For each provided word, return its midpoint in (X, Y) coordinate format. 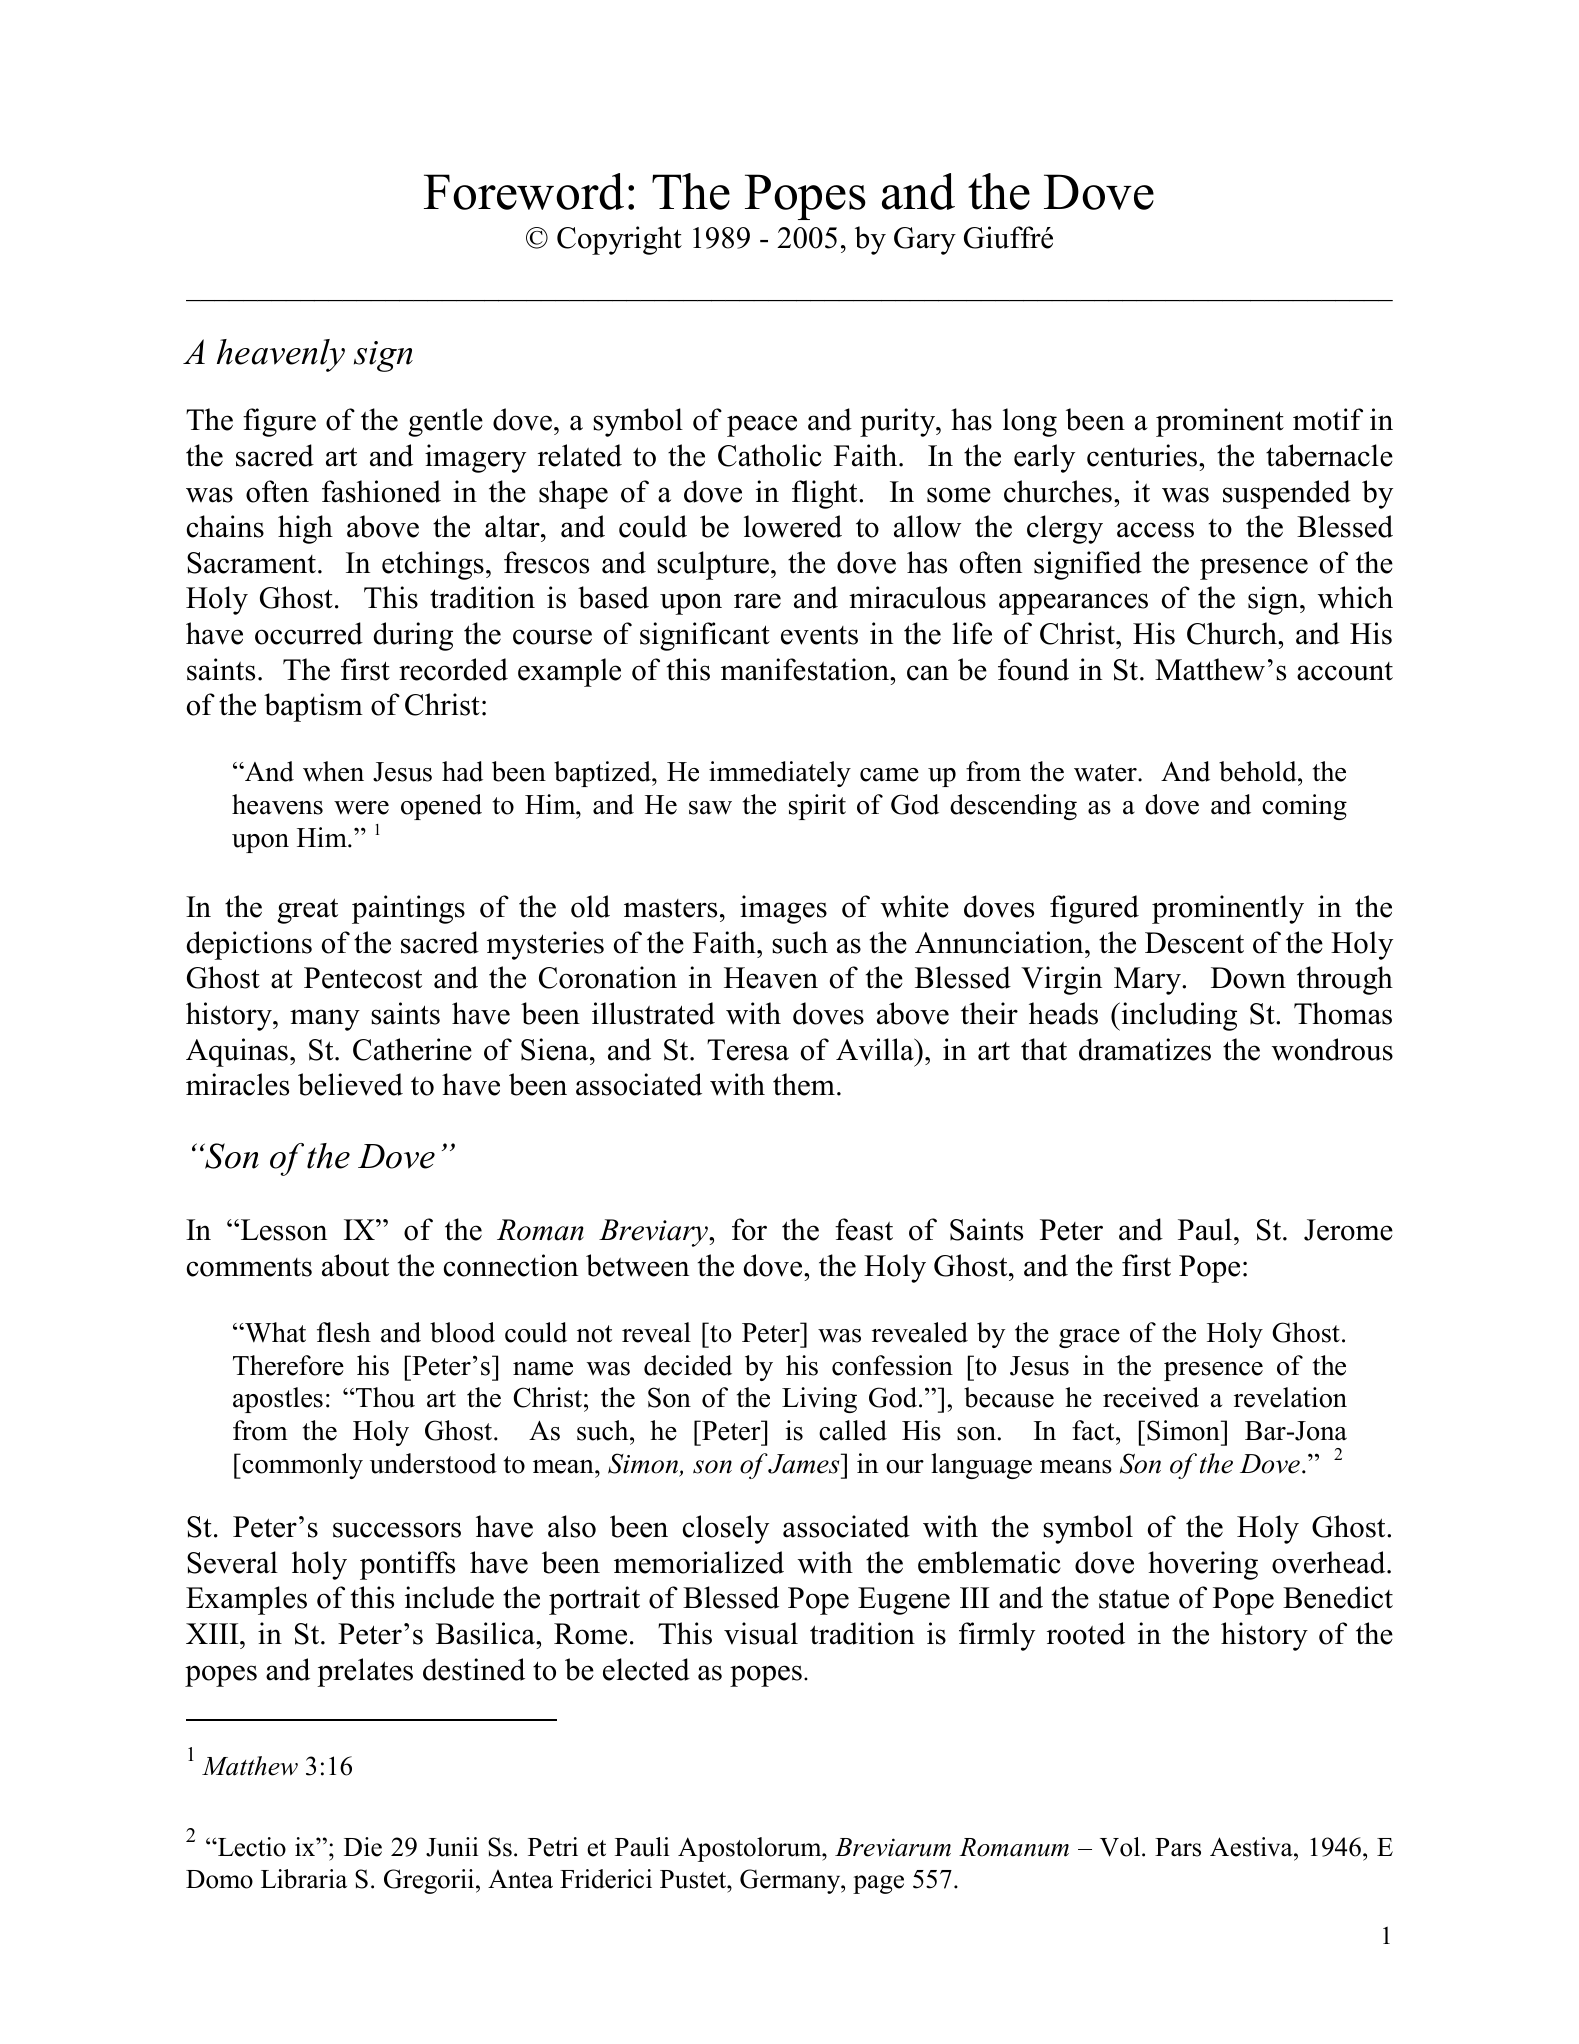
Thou (384, 1397)
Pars (1178, 1847)
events (819, 635)
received (1151, 1397)
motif (1328, 419)
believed (350, 1084)
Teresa (748, 1050)
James (805, 1463)
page (878, 1884)
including (1178, 1016)
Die (363, 1847)
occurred (309, 633)
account (1345, 671)
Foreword (524, 191)
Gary (925, 241)
